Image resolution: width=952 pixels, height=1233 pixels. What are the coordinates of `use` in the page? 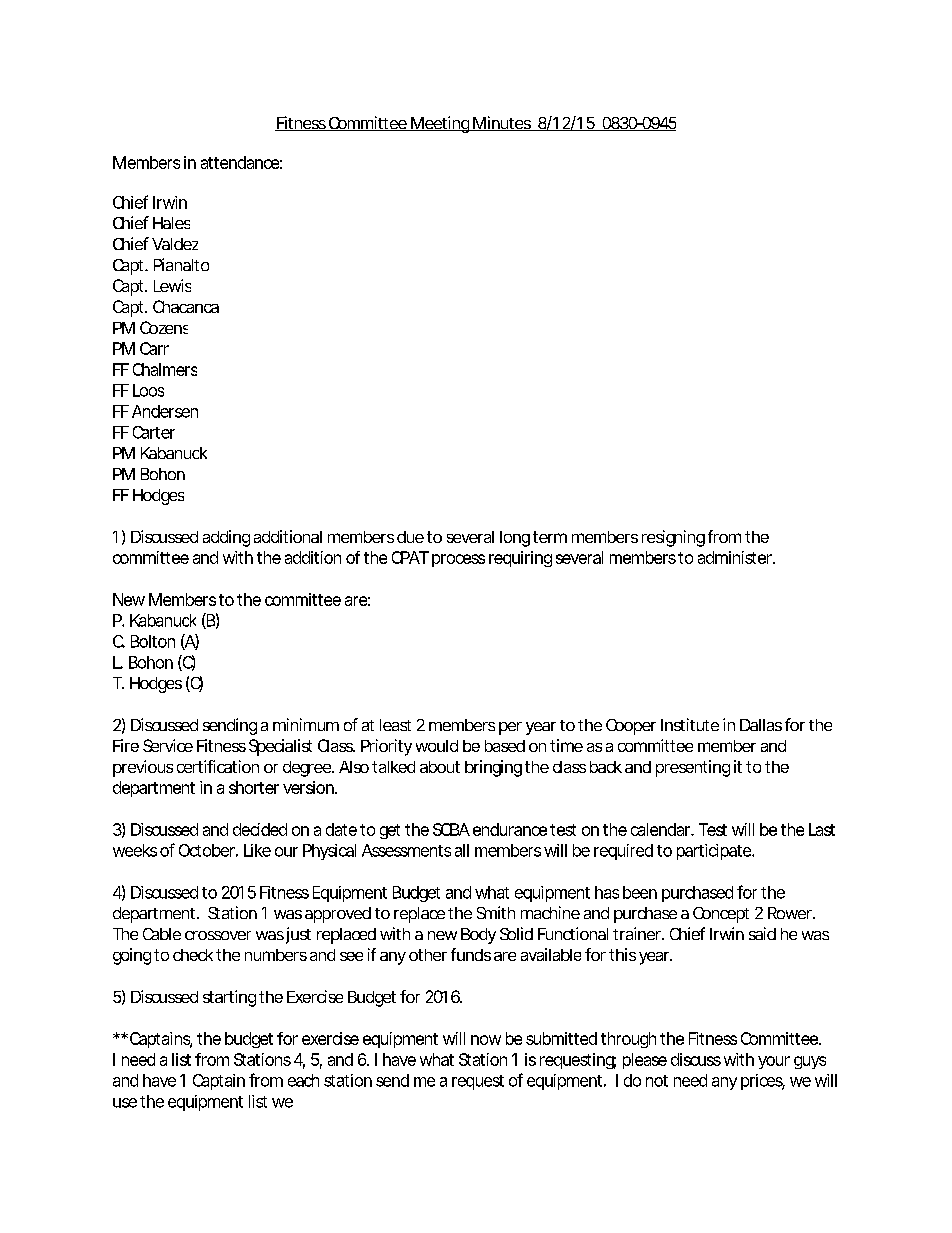 It's located at (125, 1103).
